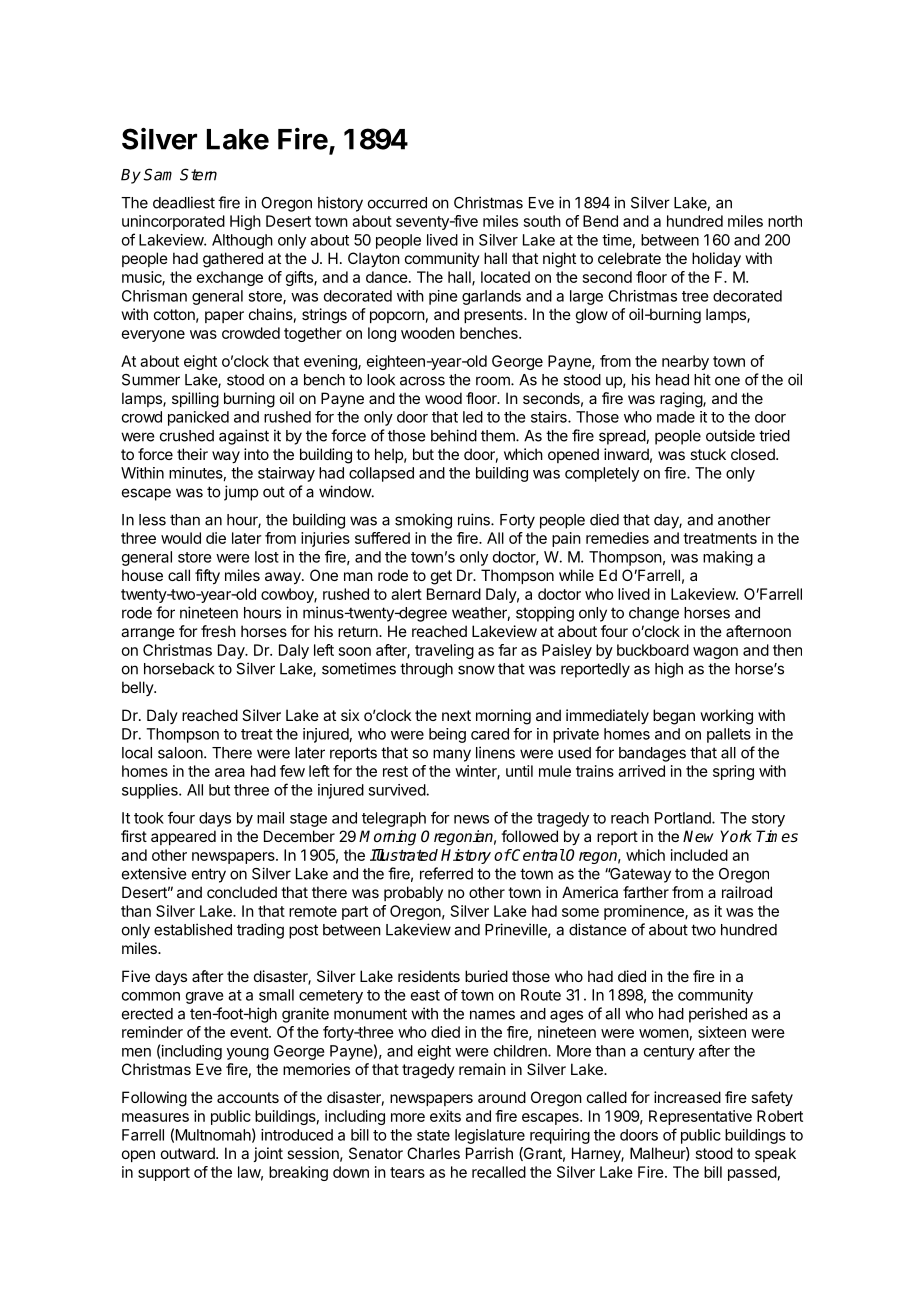 This document has width=924, height=1308. I want to click on making, so click(728, 558).
